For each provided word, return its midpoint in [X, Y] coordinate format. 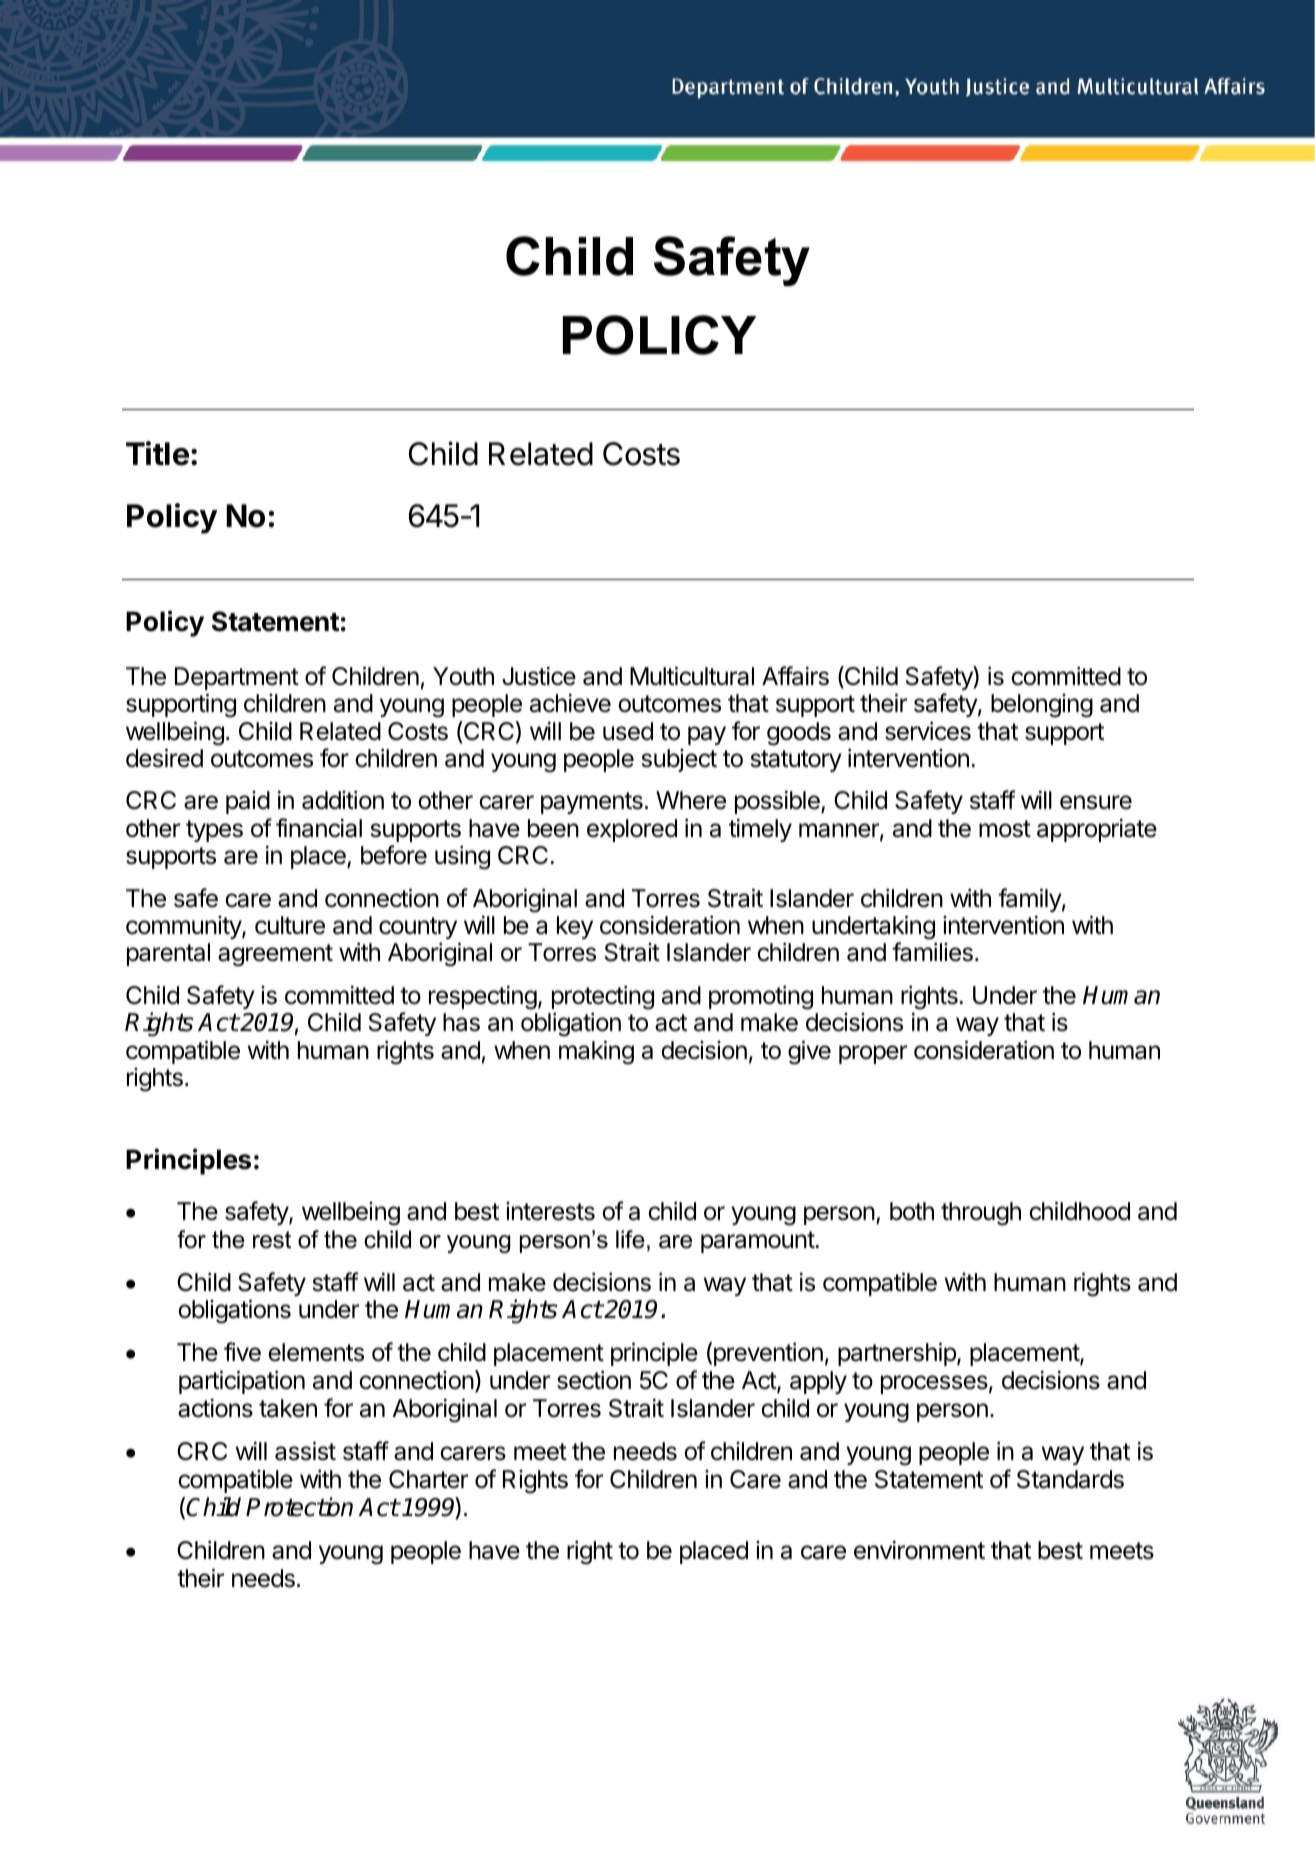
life [630, 1239]
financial [319, 828]
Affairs [795, 676]
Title [157, 453]
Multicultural [692, 676]
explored [632, 830]
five [242, 1352]
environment [919, 1550]
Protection [299, 1507]
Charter [428, 1479]
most [1005, 829]
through [981, 1214]
